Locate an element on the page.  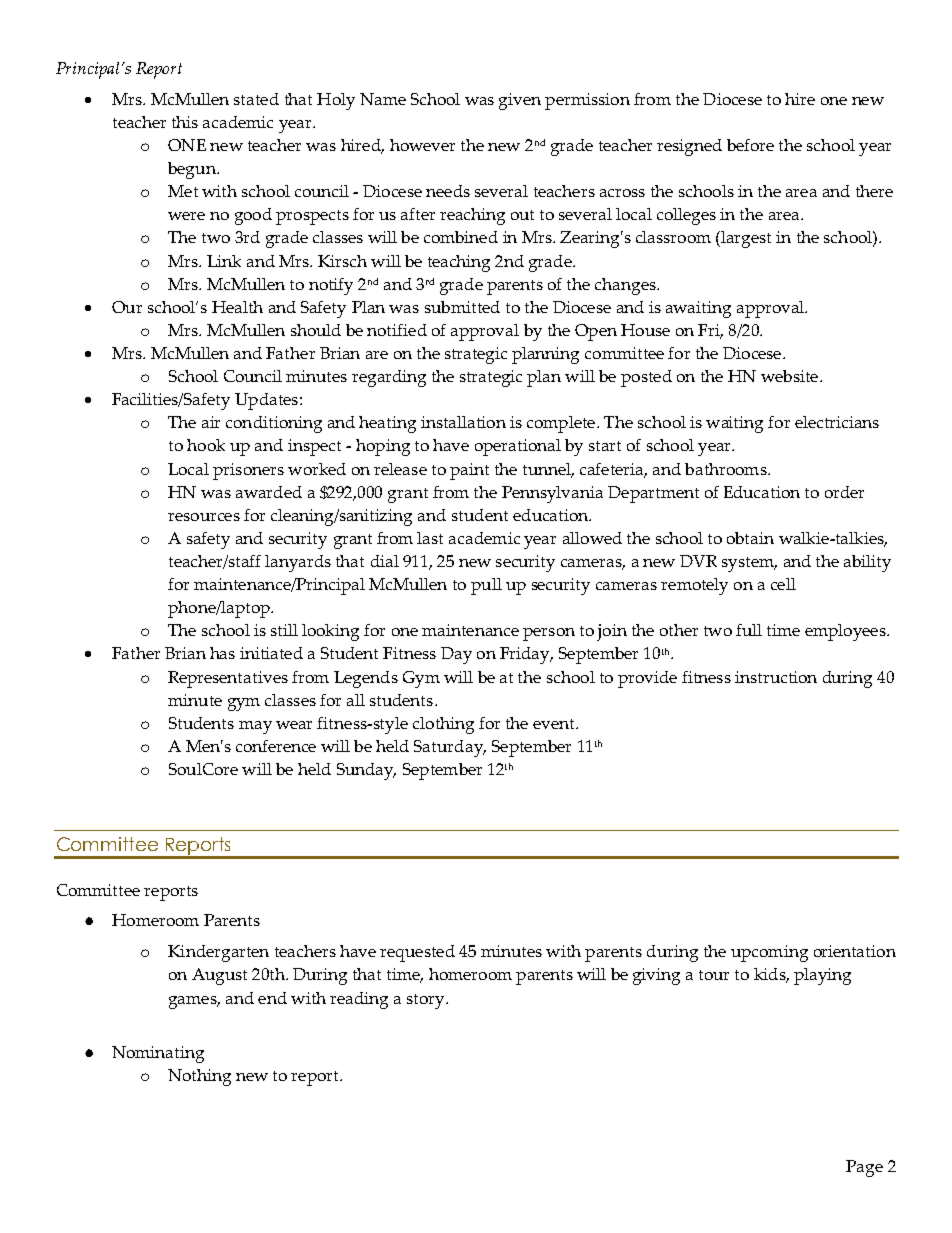
Nothing is located at coordinates (199, 1077).
